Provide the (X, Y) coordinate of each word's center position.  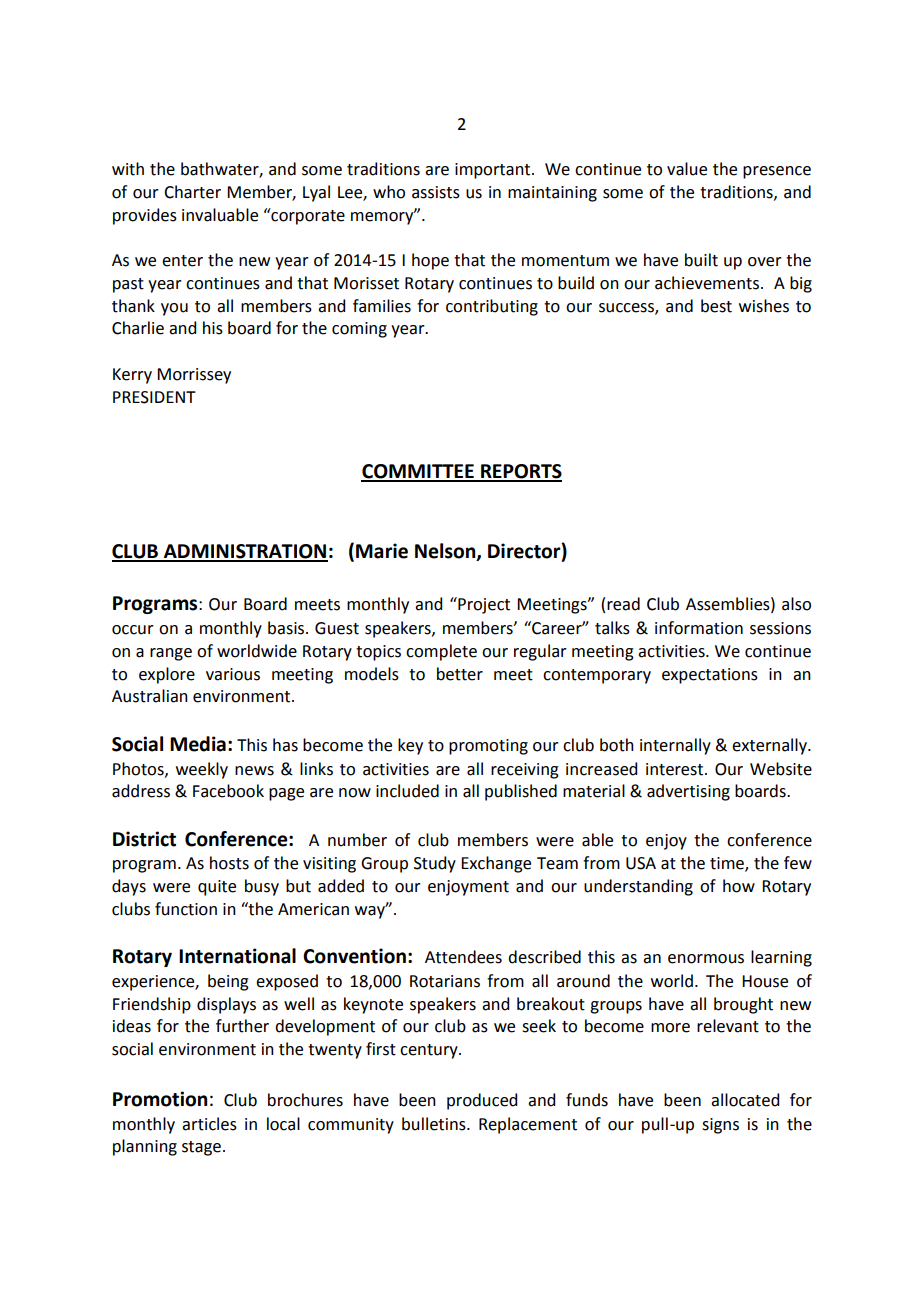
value (687, 169)
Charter (192, 192)
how (739, 886)
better (460, 674)
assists (436, 192)
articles (209, 1124)
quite (217, 888)
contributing (492, 307)
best (716, 306)
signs (720, 1126)
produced (482, 1101)
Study (435, 864)
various (233, 674)
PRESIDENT (154, 397)
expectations (710, 676)
